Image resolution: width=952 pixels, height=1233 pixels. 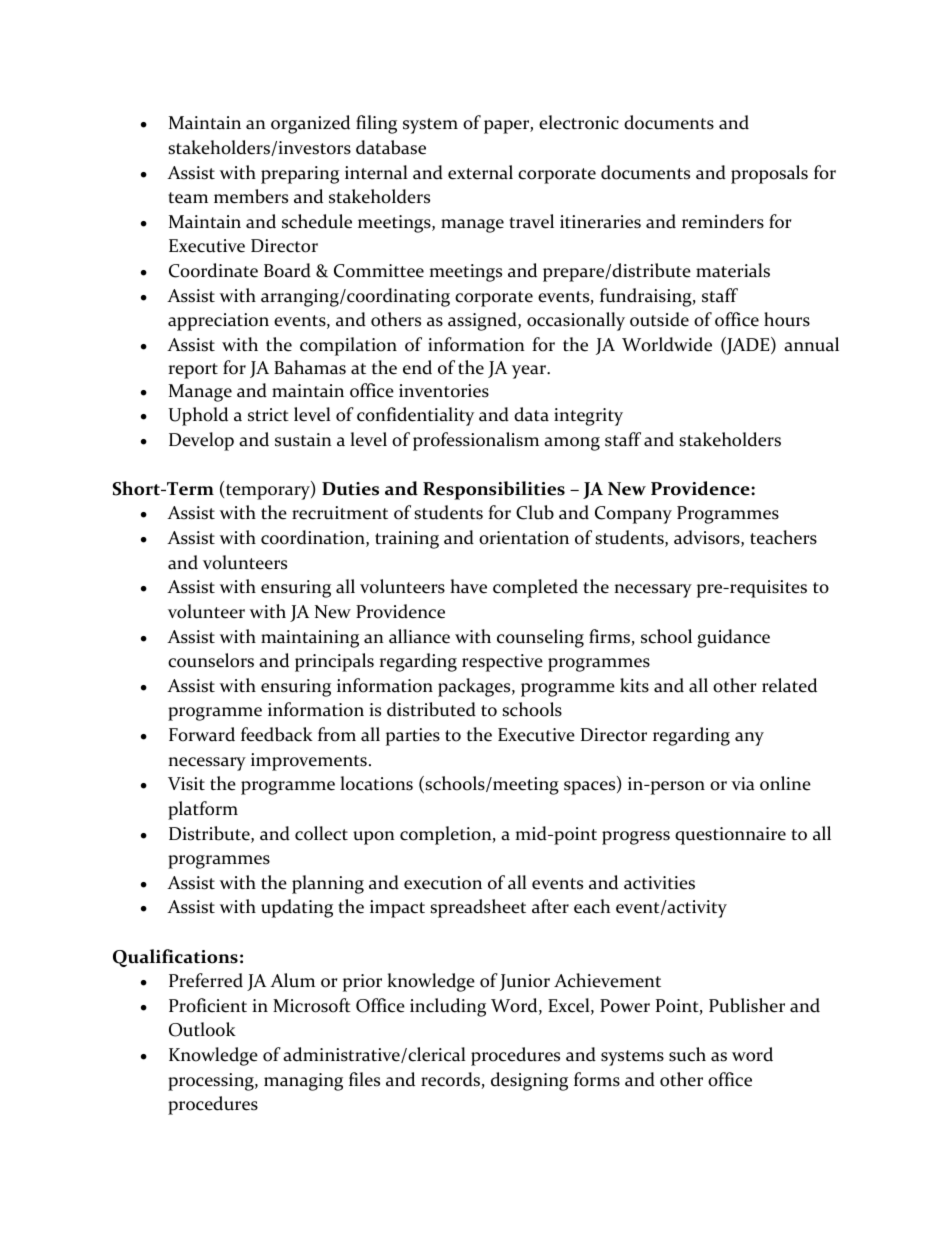 I want to click on preparing, so click(x=300, y=175).
